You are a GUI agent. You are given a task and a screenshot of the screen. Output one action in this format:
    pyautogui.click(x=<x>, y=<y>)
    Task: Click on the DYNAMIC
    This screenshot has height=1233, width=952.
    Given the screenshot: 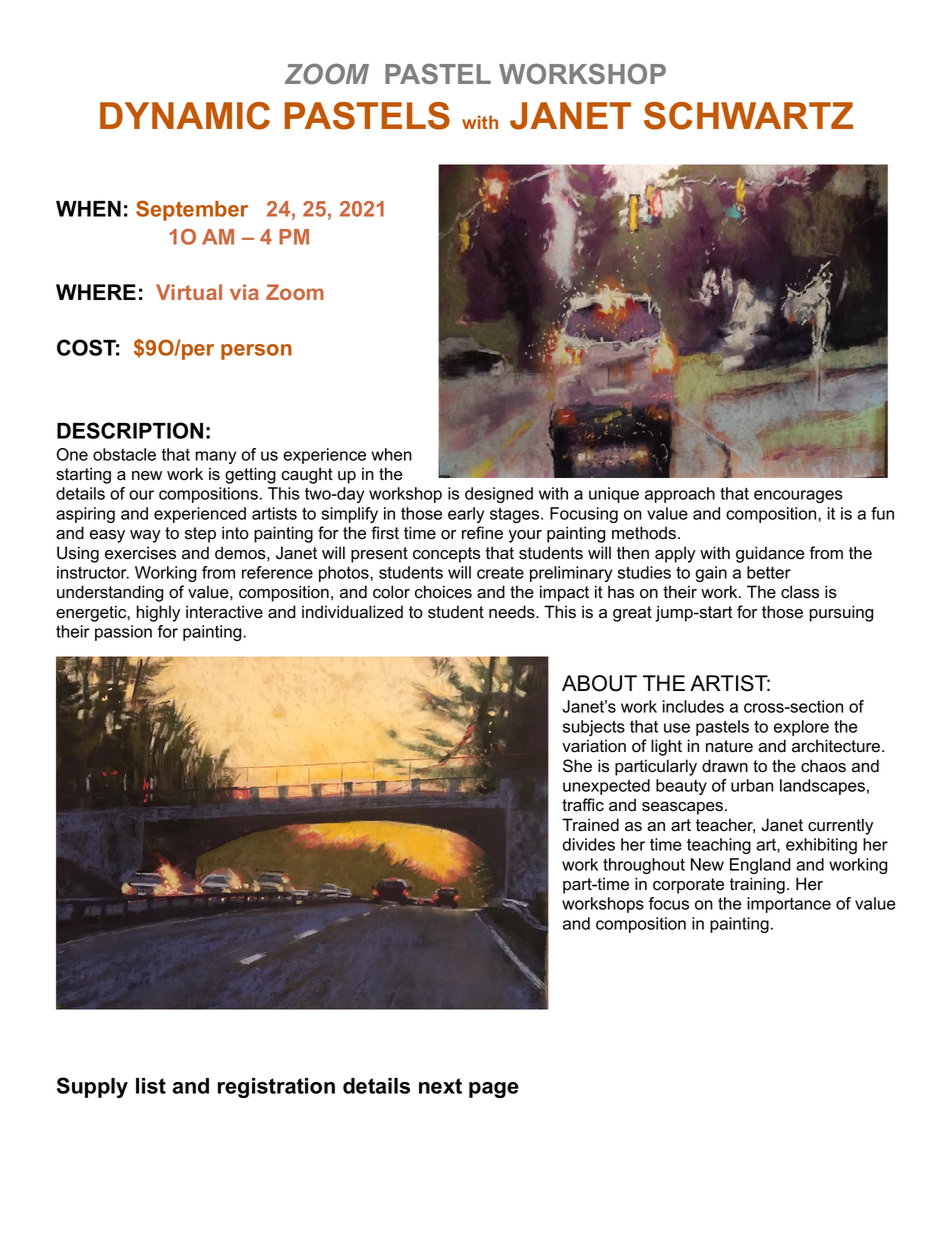 What is the action you would take?
    pyautogui.click(x=185, y=116)
